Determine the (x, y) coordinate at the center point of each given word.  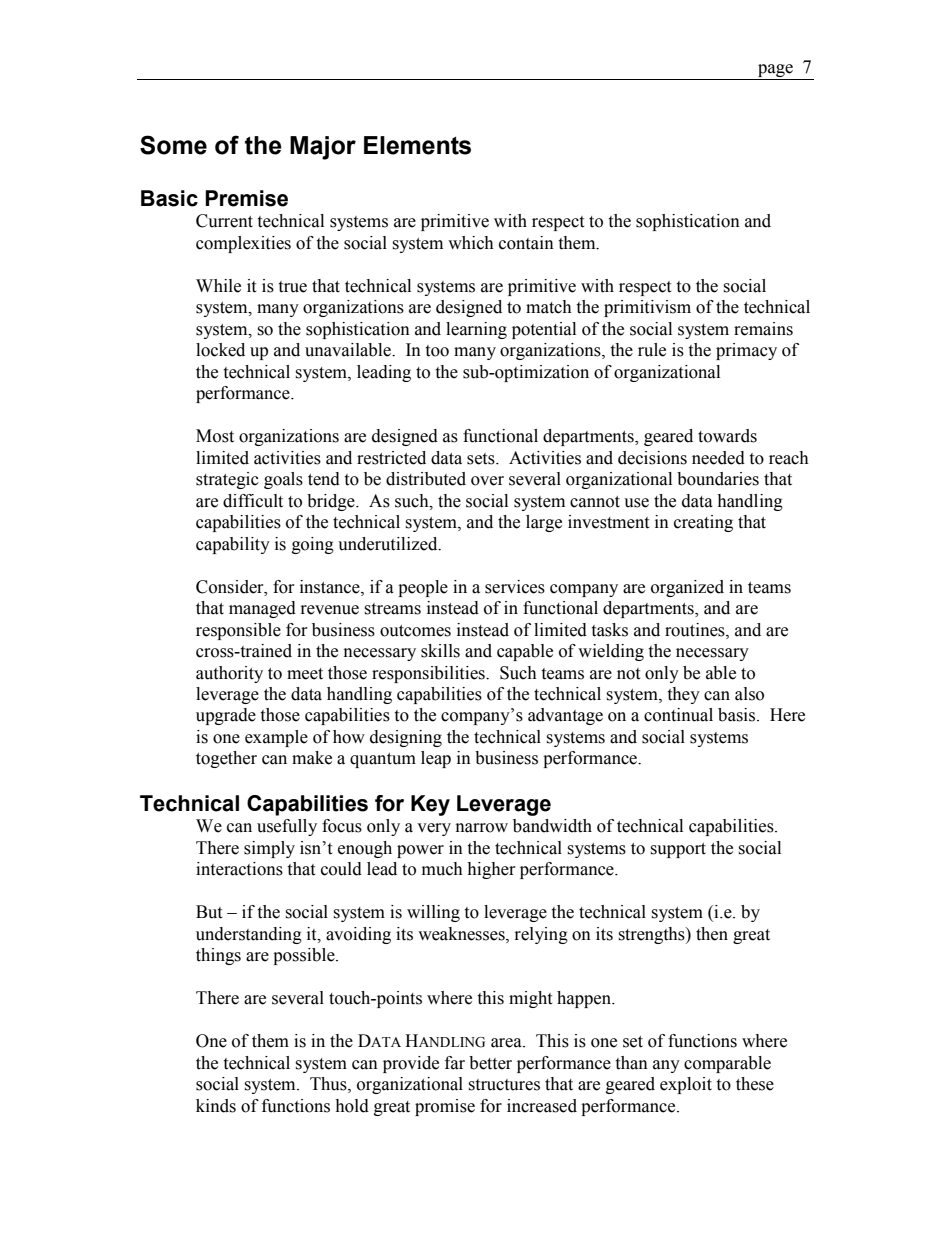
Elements (417, 145)
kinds (216, 1106)
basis (738, 715)
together (226, 759)
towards (727, 436)
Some (173, 145)
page (775, 72)
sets (482, 459)
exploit (686, 1085)
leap (436, 759)
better (490, 1063)
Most (215, 436)
